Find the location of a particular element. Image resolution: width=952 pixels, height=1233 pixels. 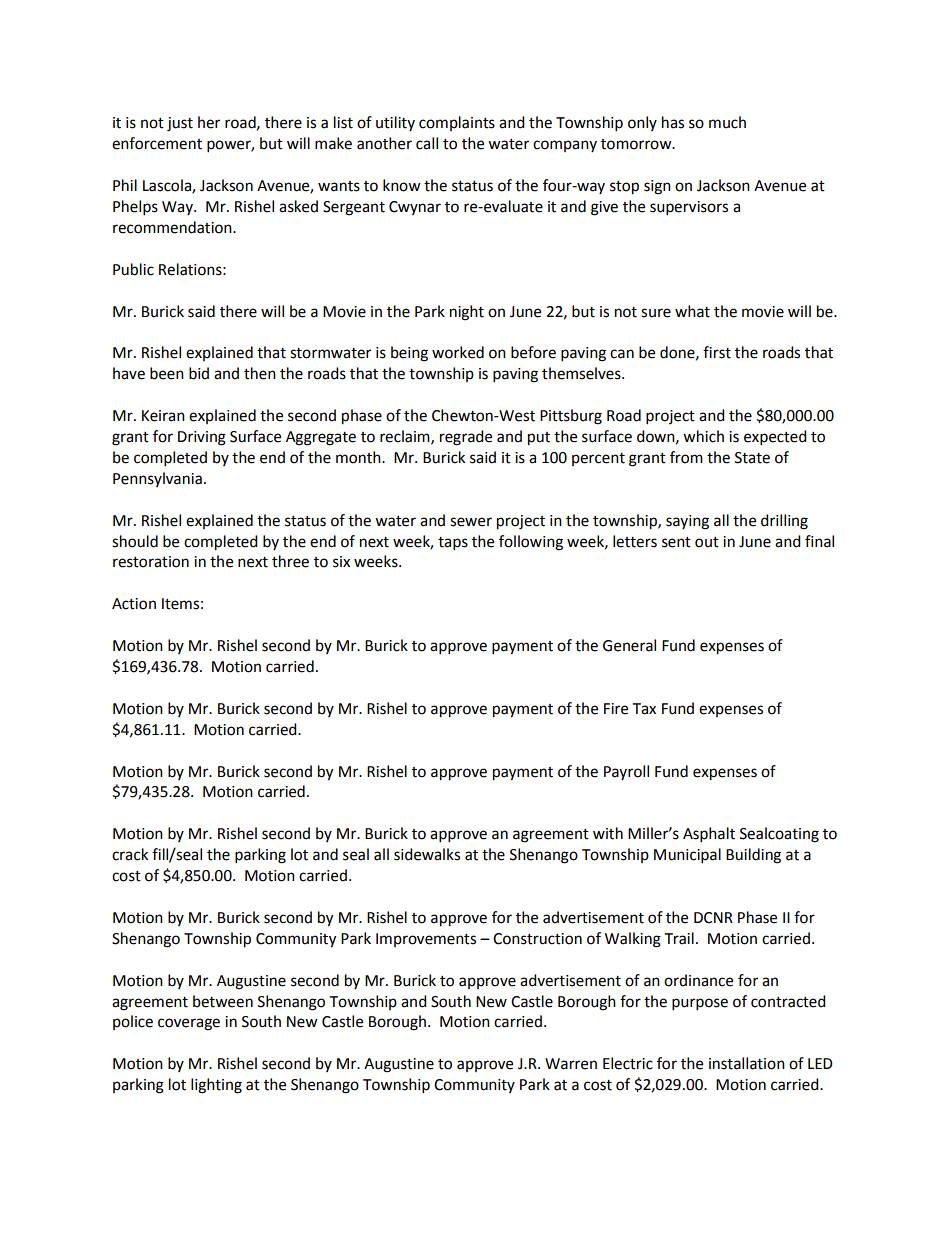

Tax is located at coordinates (644, 709).
